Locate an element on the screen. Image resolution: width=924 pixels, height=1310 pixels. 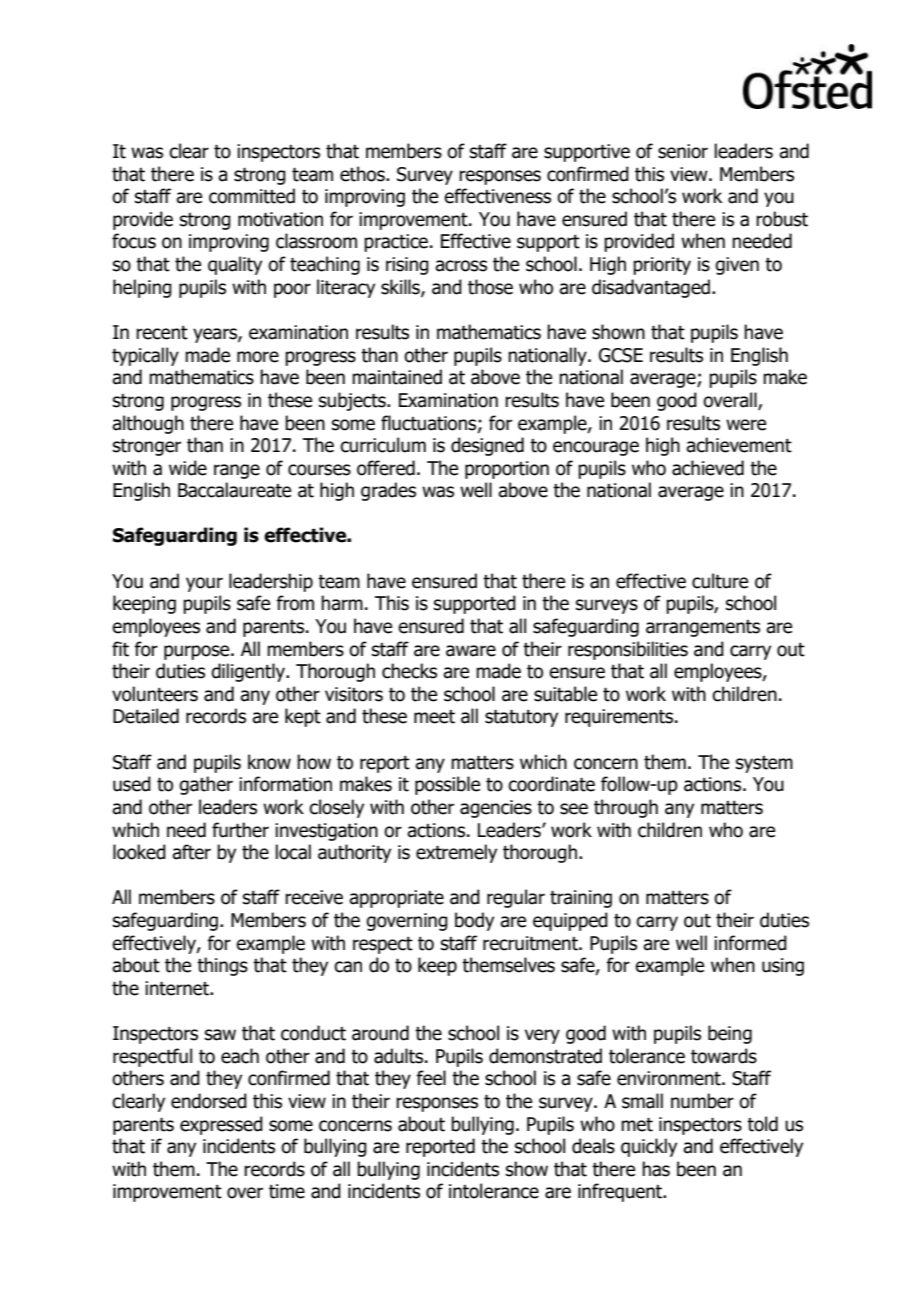
has is located at coordinates (656, 1169).
